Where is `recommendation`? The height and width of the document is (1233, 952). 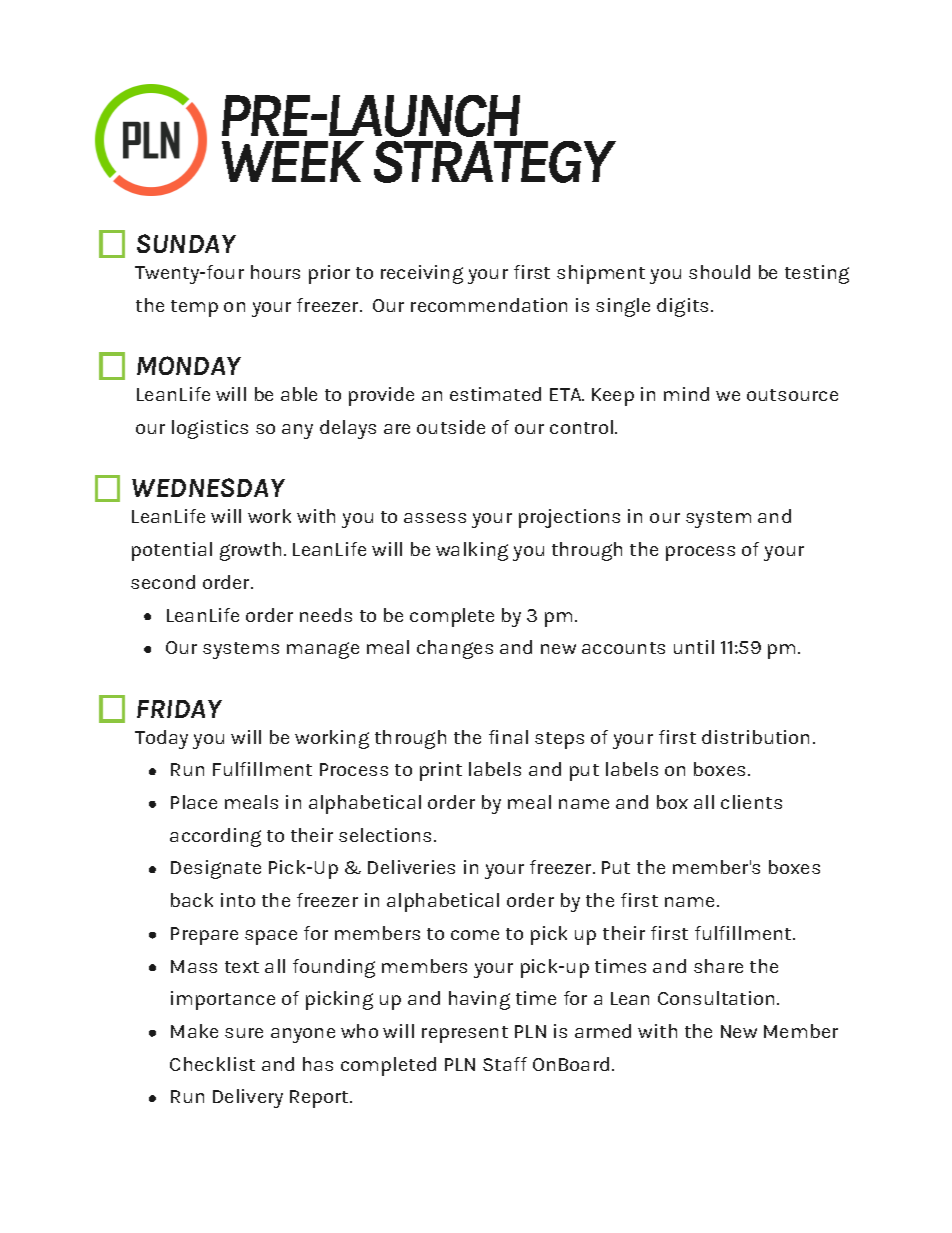 recommendation is located at coordinates (489, 305).
